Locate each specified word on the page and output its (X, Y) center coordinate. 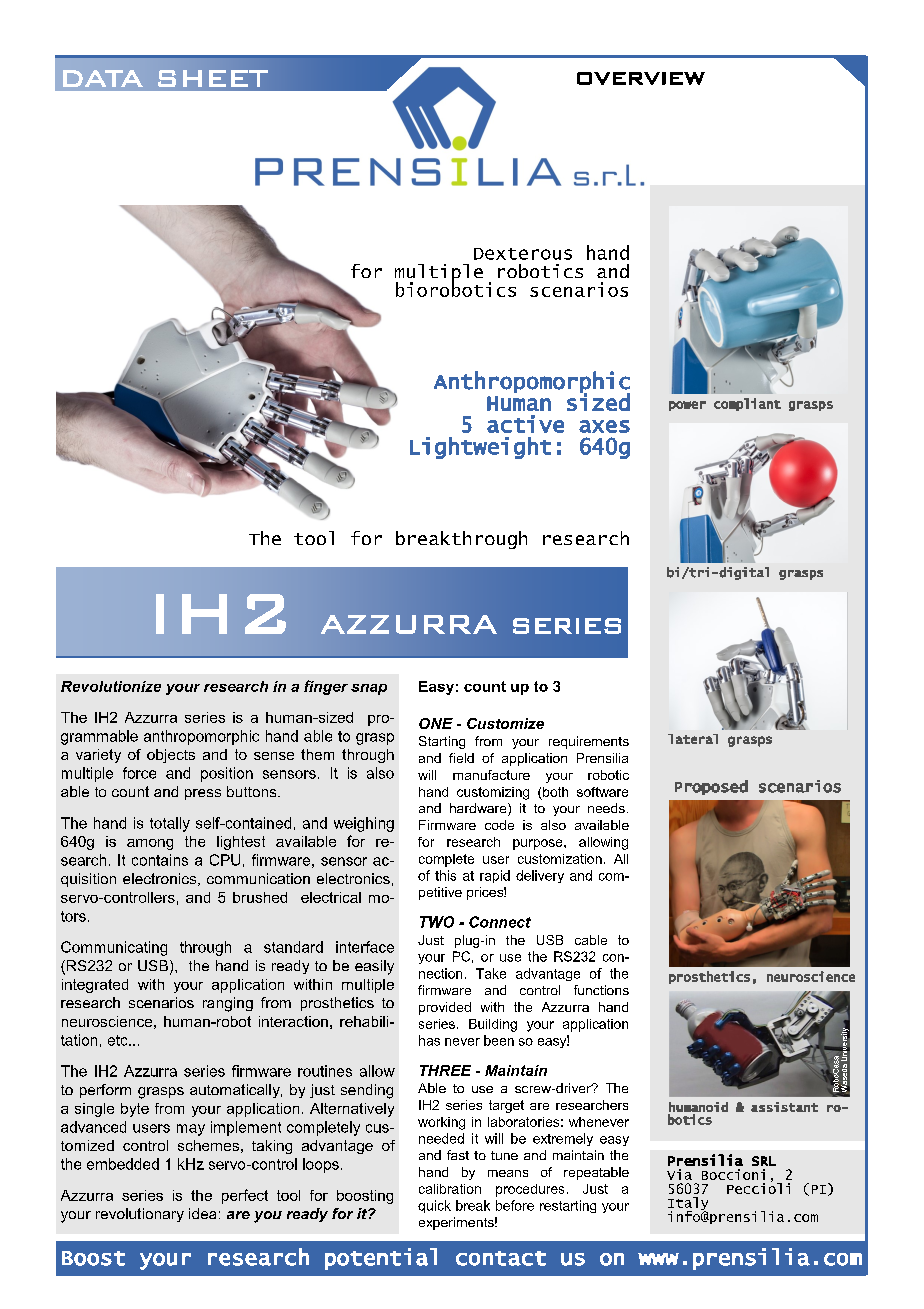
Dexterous (523, 254)
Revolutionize (111, 686)
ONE (436, 723)
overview (641, 78)
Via (679, 1174)
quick (434, 1206)
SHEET (213, 78)
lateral (693, 739)
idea (202, 1213)
